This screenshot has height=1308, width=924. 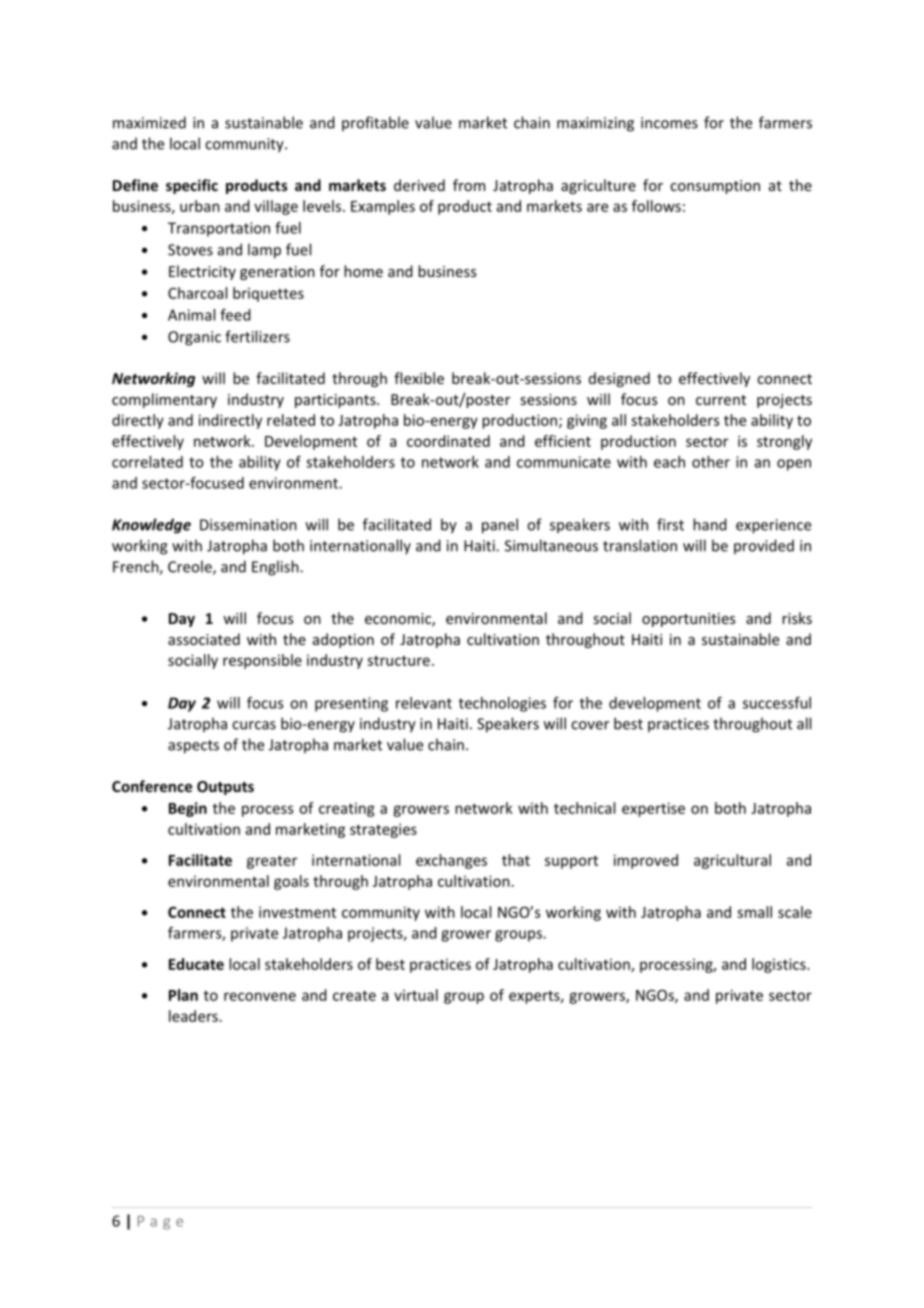 I want to click on from, so click(x=469, y=185).
